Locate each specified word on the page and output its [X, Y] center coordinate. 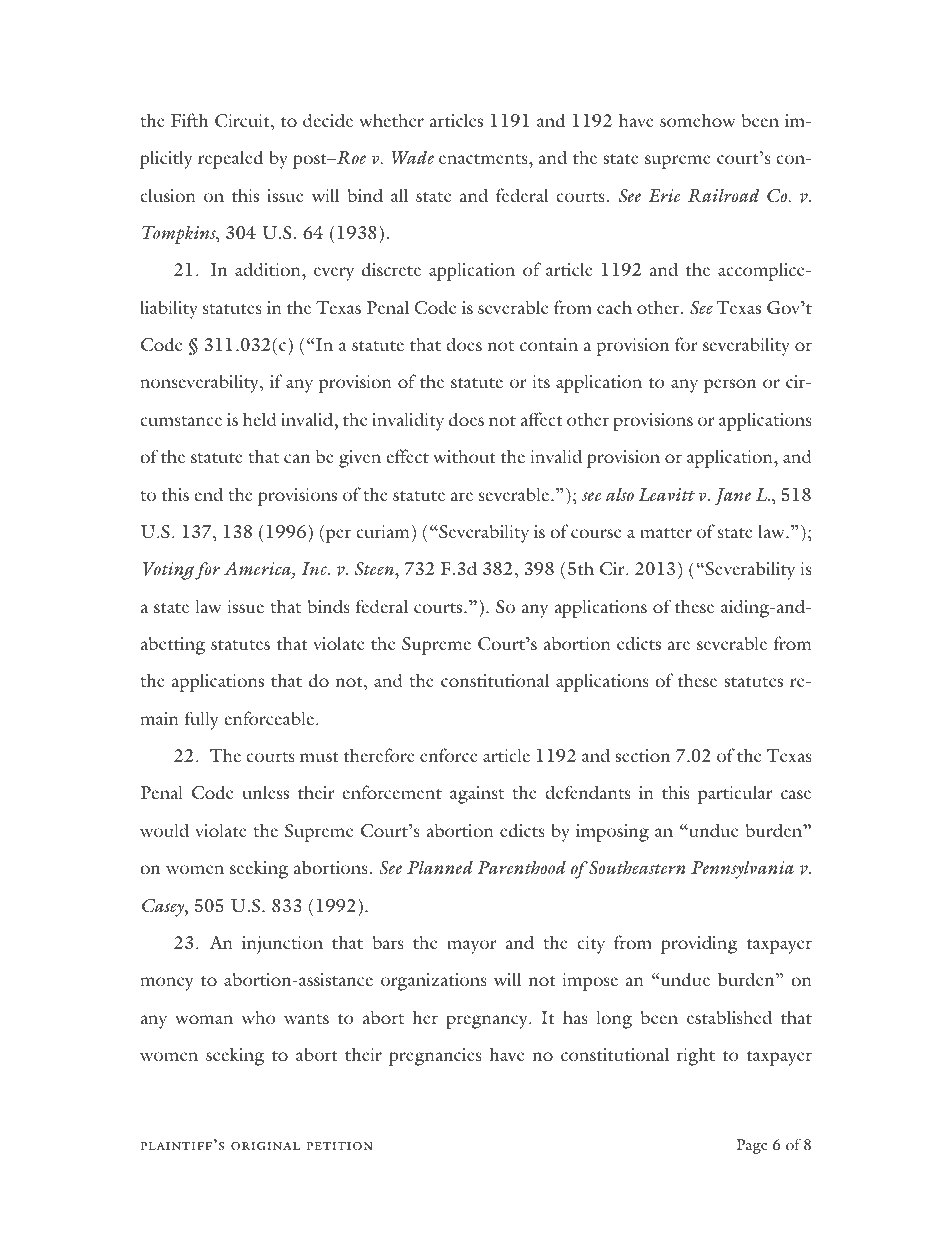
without [464, 456]
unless [265, 792]
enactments [484, 159]
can [297, 458]
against [477, 795]
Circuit [243, 121]
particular [735, 794]
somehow [698, 120]
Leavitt [666, 495]
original [265, 1146]
